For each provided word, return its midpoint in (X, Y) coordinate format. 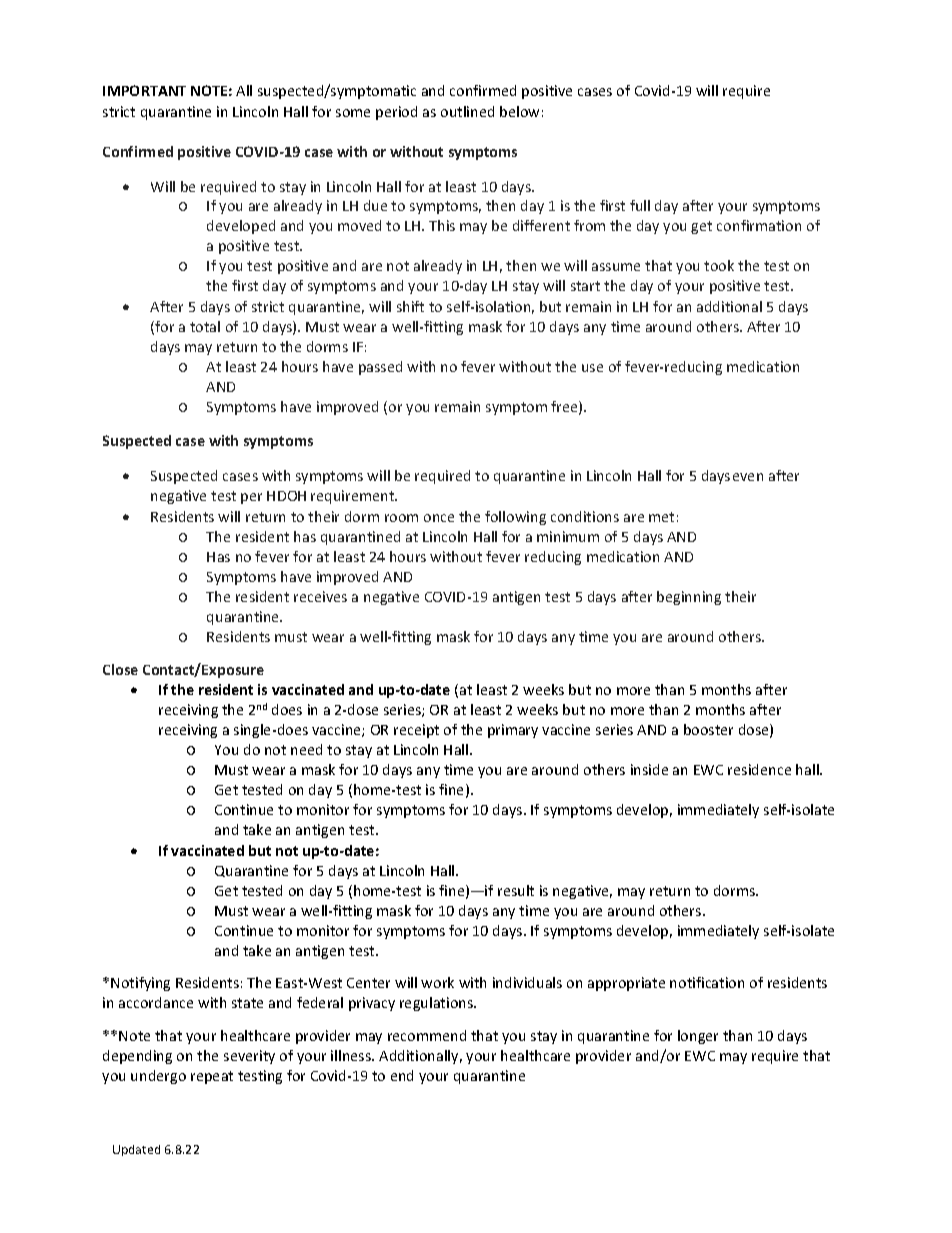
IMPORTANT (144, 90)
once (439, 518)
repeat (212, 1077)
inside (649, 769)
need (306, 749)
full (640, 205)
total (205, 326)
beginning (689, 598)
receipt (416, 731)
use (592, 368)
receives (320, 596)
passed (380, 368)
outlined (467, 111)
